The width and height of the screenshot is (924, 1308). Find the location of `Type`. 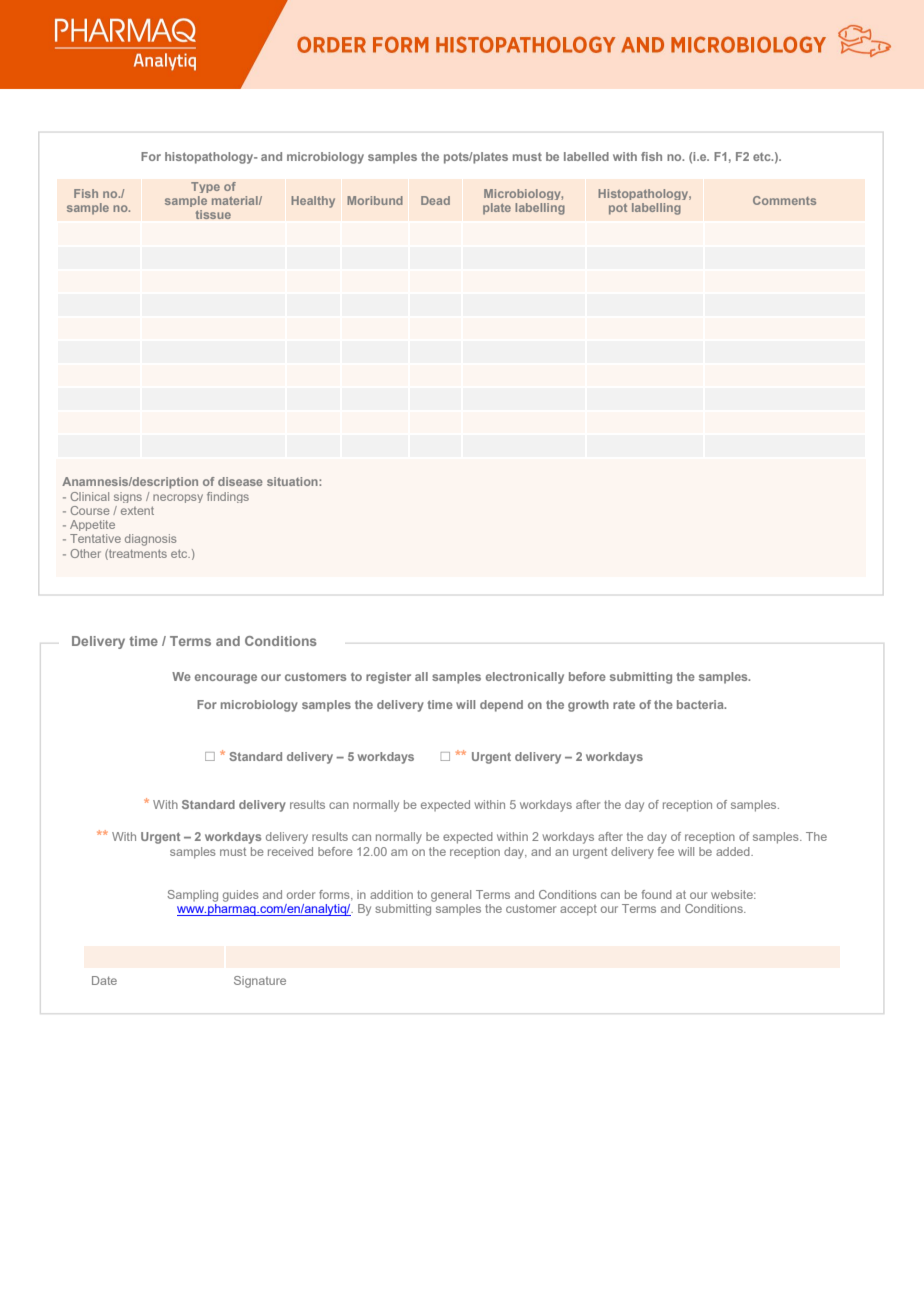

Type is located at coordinates (205, 187).
